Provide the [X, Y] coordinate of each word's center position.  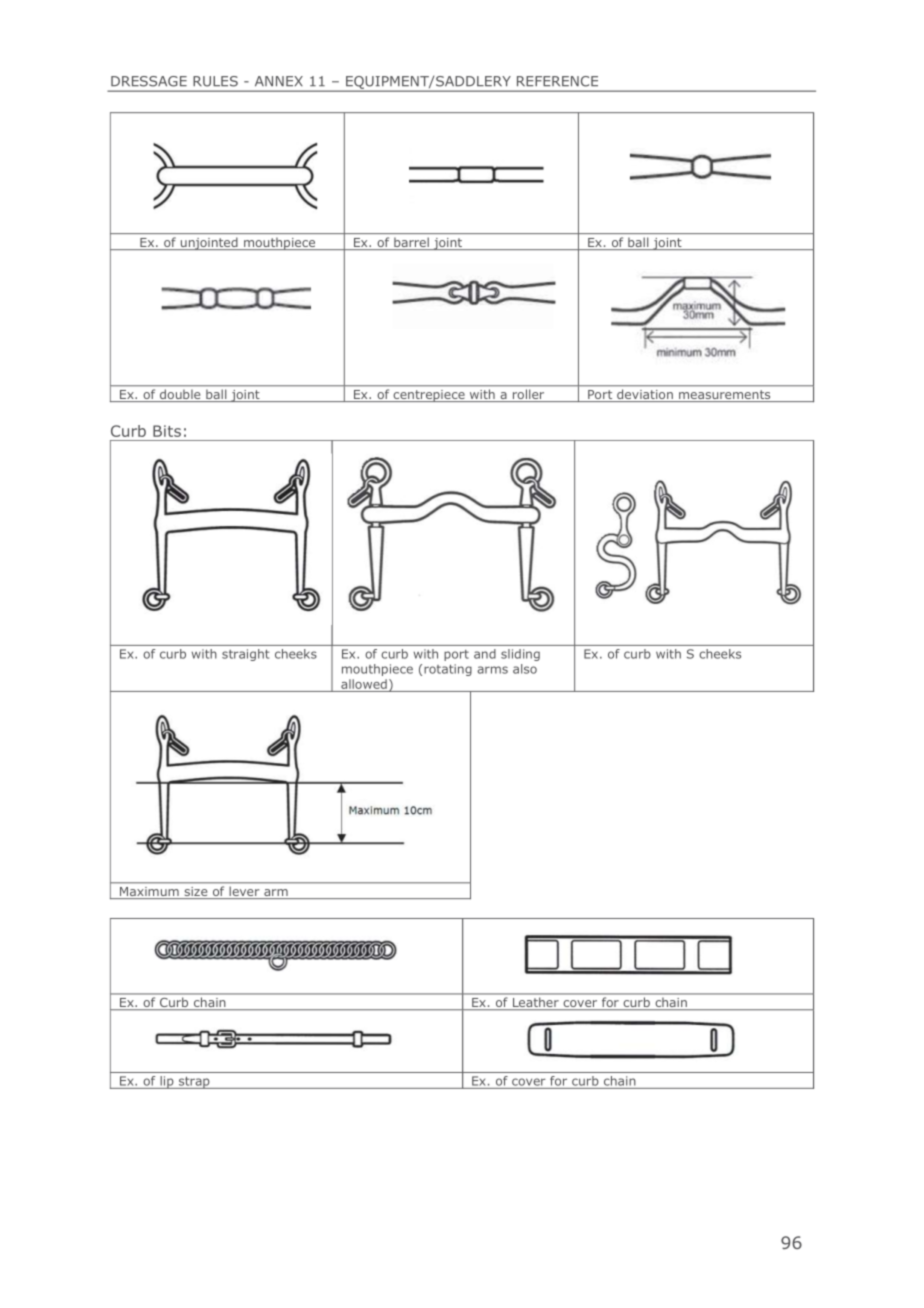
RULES [215, 81]
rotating [448, 670]
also [525, 669]
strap [194, 1083]
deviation [645, 395]
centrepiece [429, 396]
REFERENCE [557, 81]
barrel [411, 244]
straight [245, 655]
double [180, 396]
